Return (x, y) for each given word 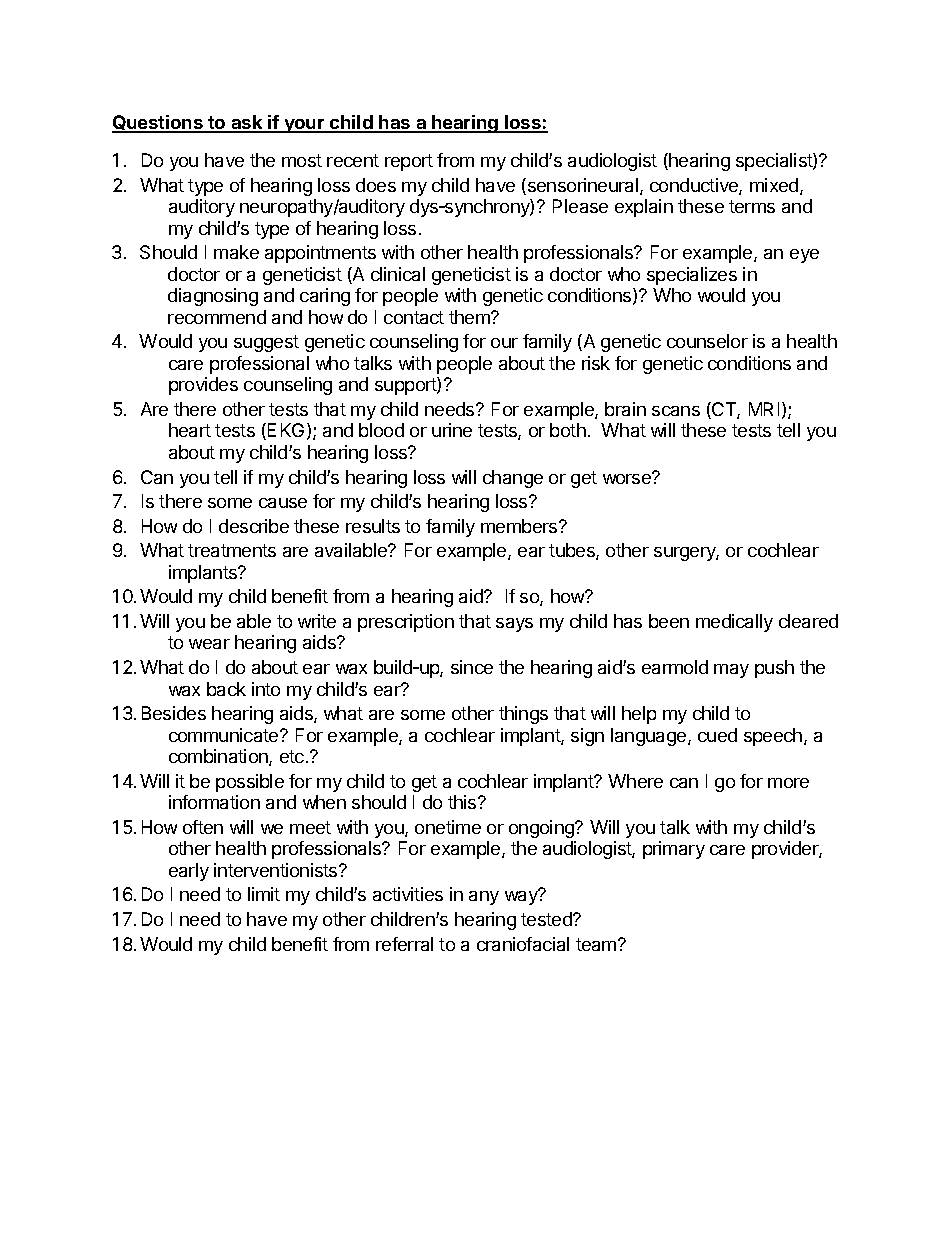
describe (254, 526)
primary (674, 850)
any (484, 898)
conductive (695, 186)
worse (628, 478)
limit (264, 894)
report (409, 162)
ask (247, 123)
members (520, 526)
